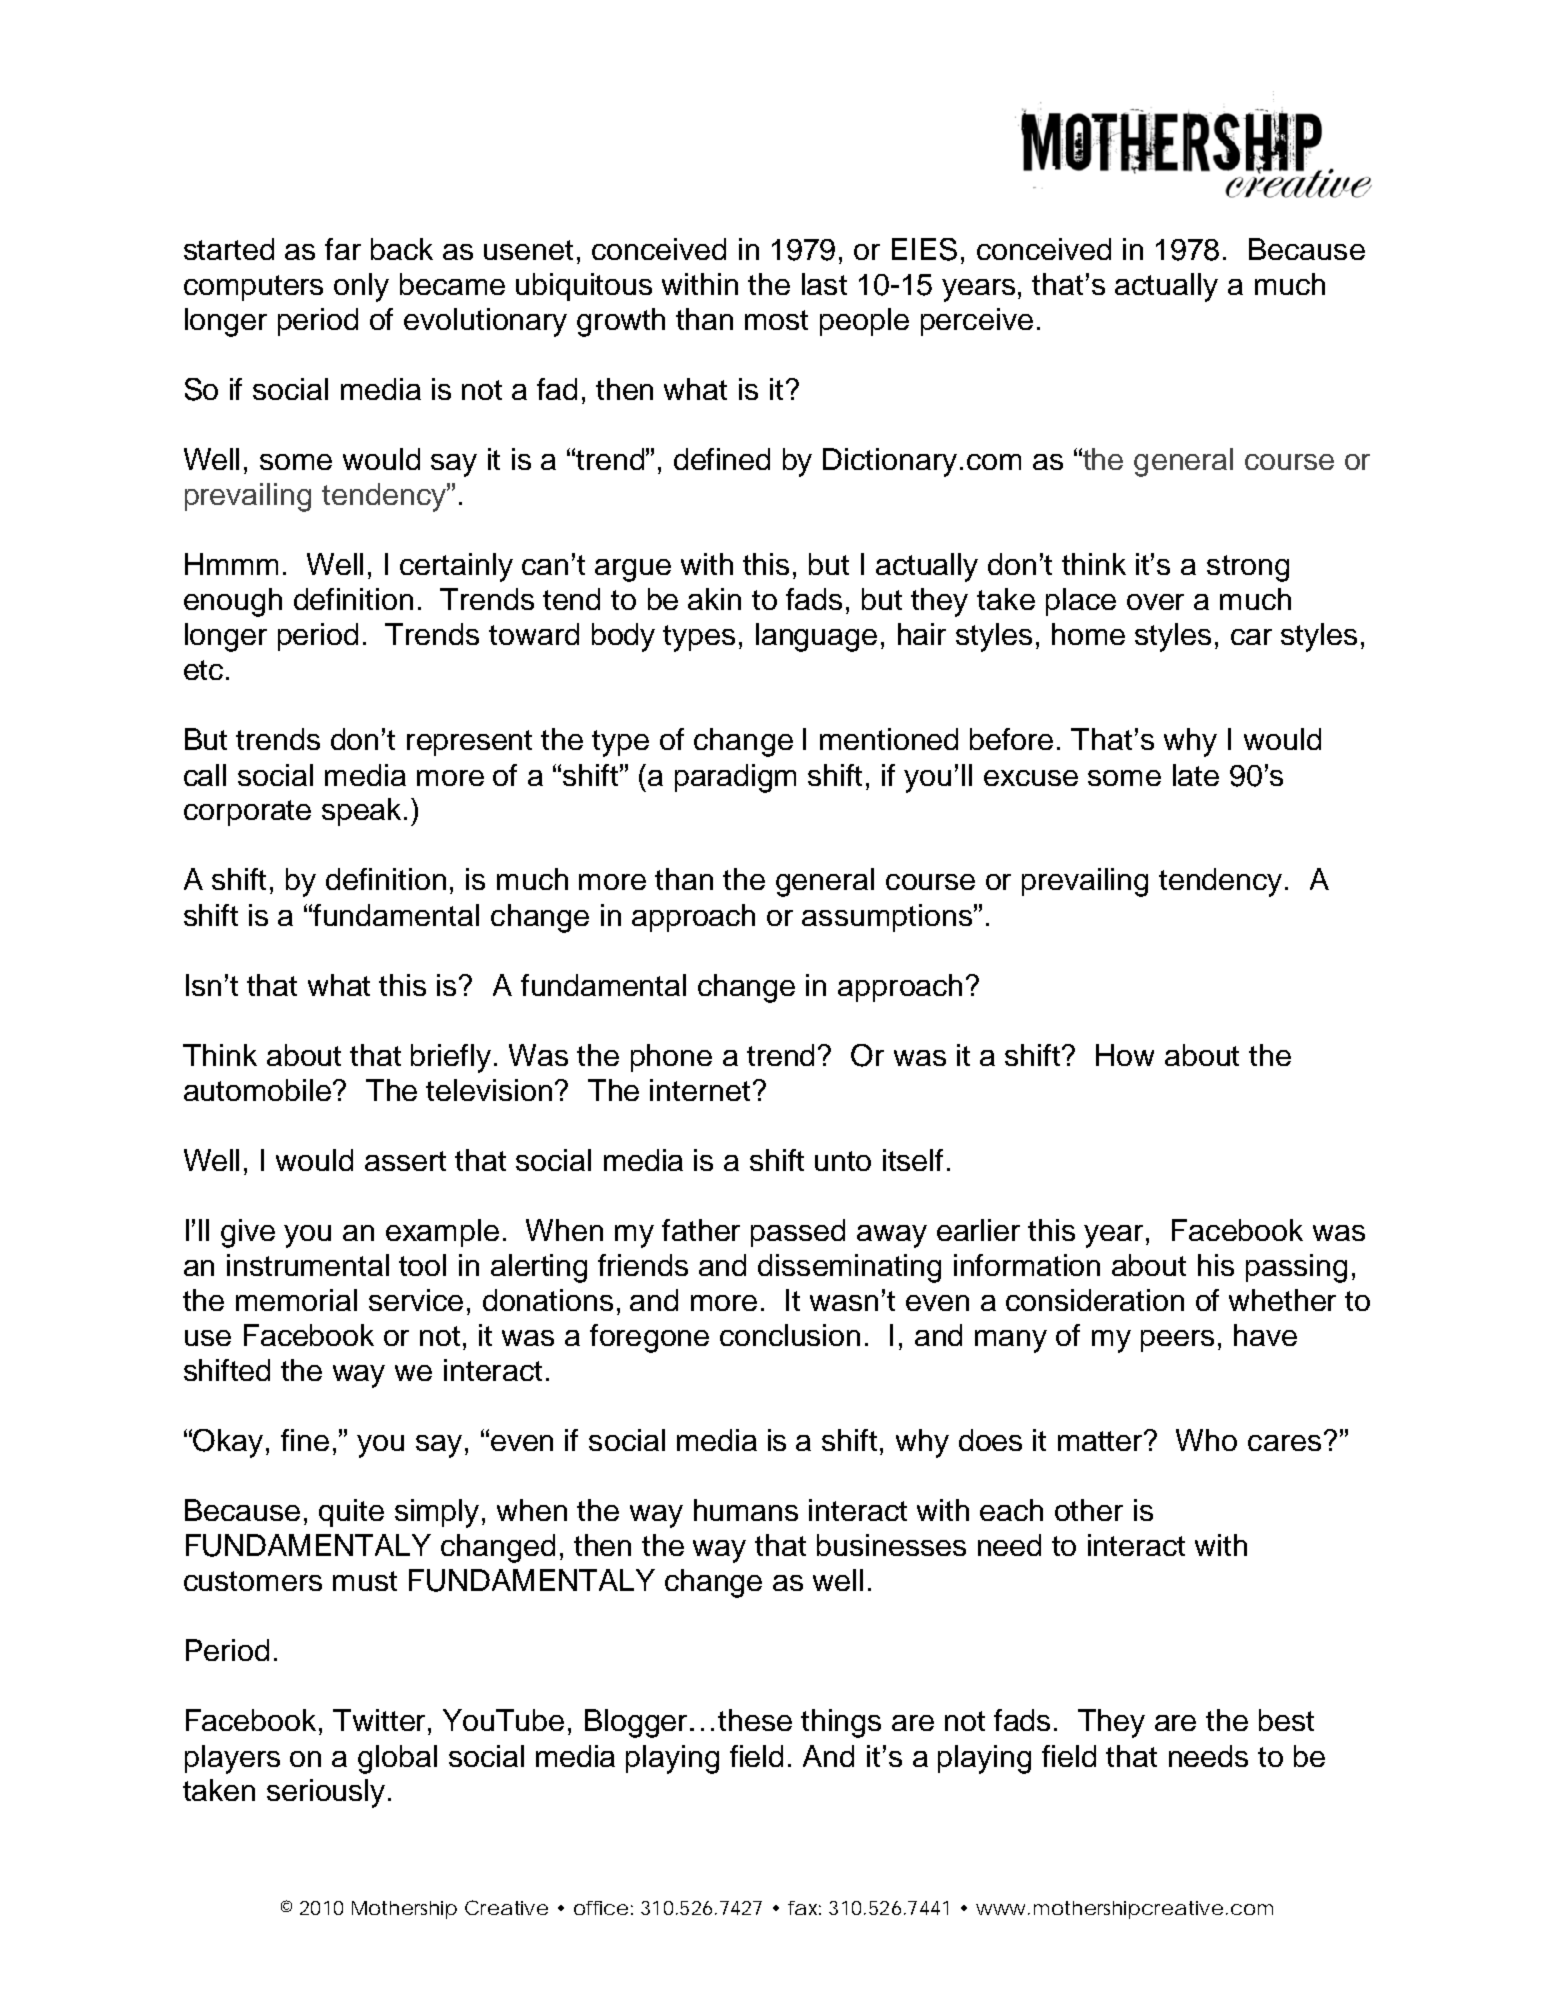 The width and height of the page is (1554, 2011). Describe the element at coordinates (296, 1300) in the page. I see `memorial` at that location.
